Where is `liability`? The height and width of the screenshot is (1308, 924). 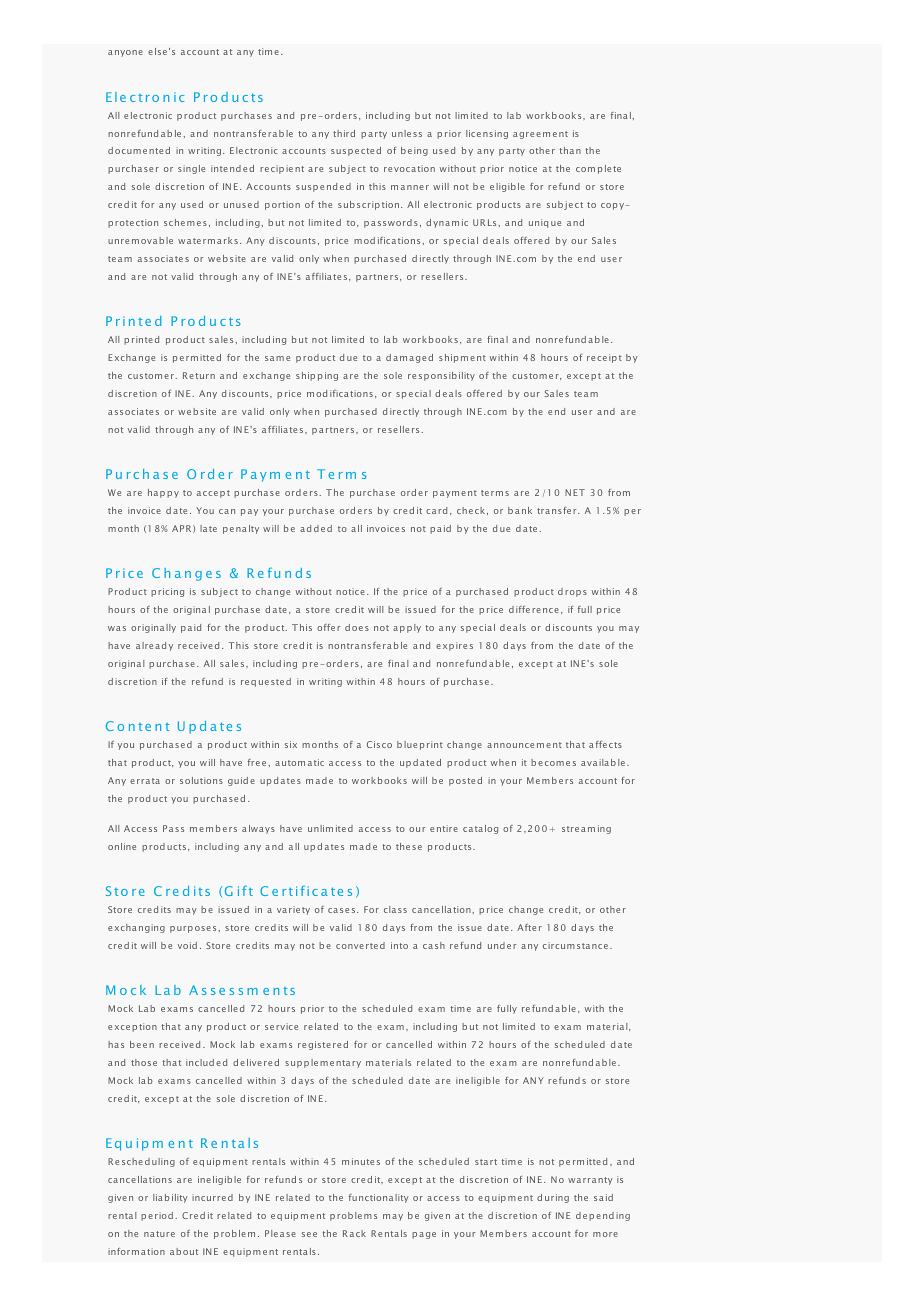 liability is located at coordinates (170, 1198).
